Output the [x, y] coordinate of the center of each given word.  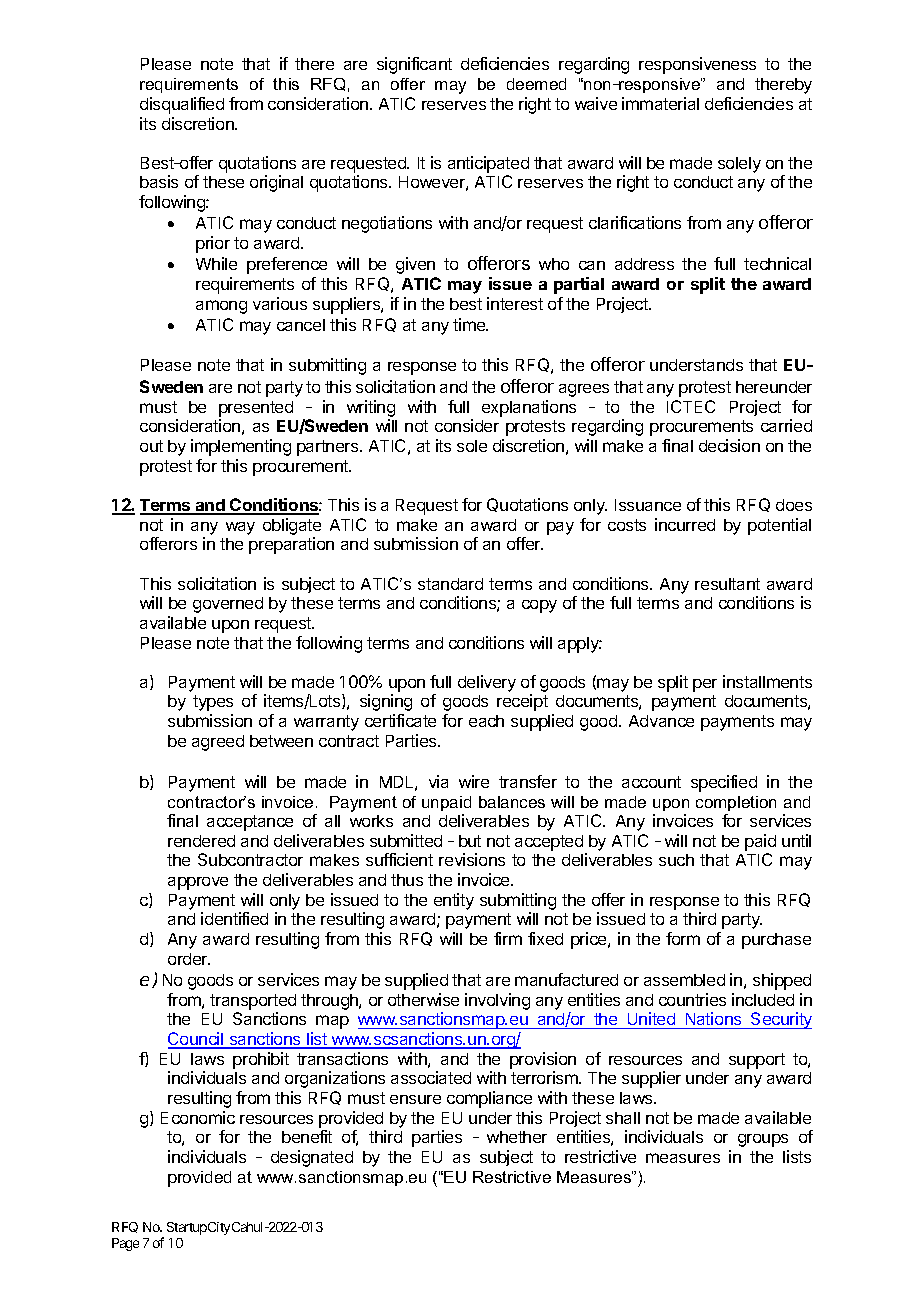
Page [125, 1244]
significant [414, 65]
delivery [487, 683]
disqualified [182, 105]
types [213, 703]
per [705, 685]
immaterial [660, 103]
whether [517, 1137]
